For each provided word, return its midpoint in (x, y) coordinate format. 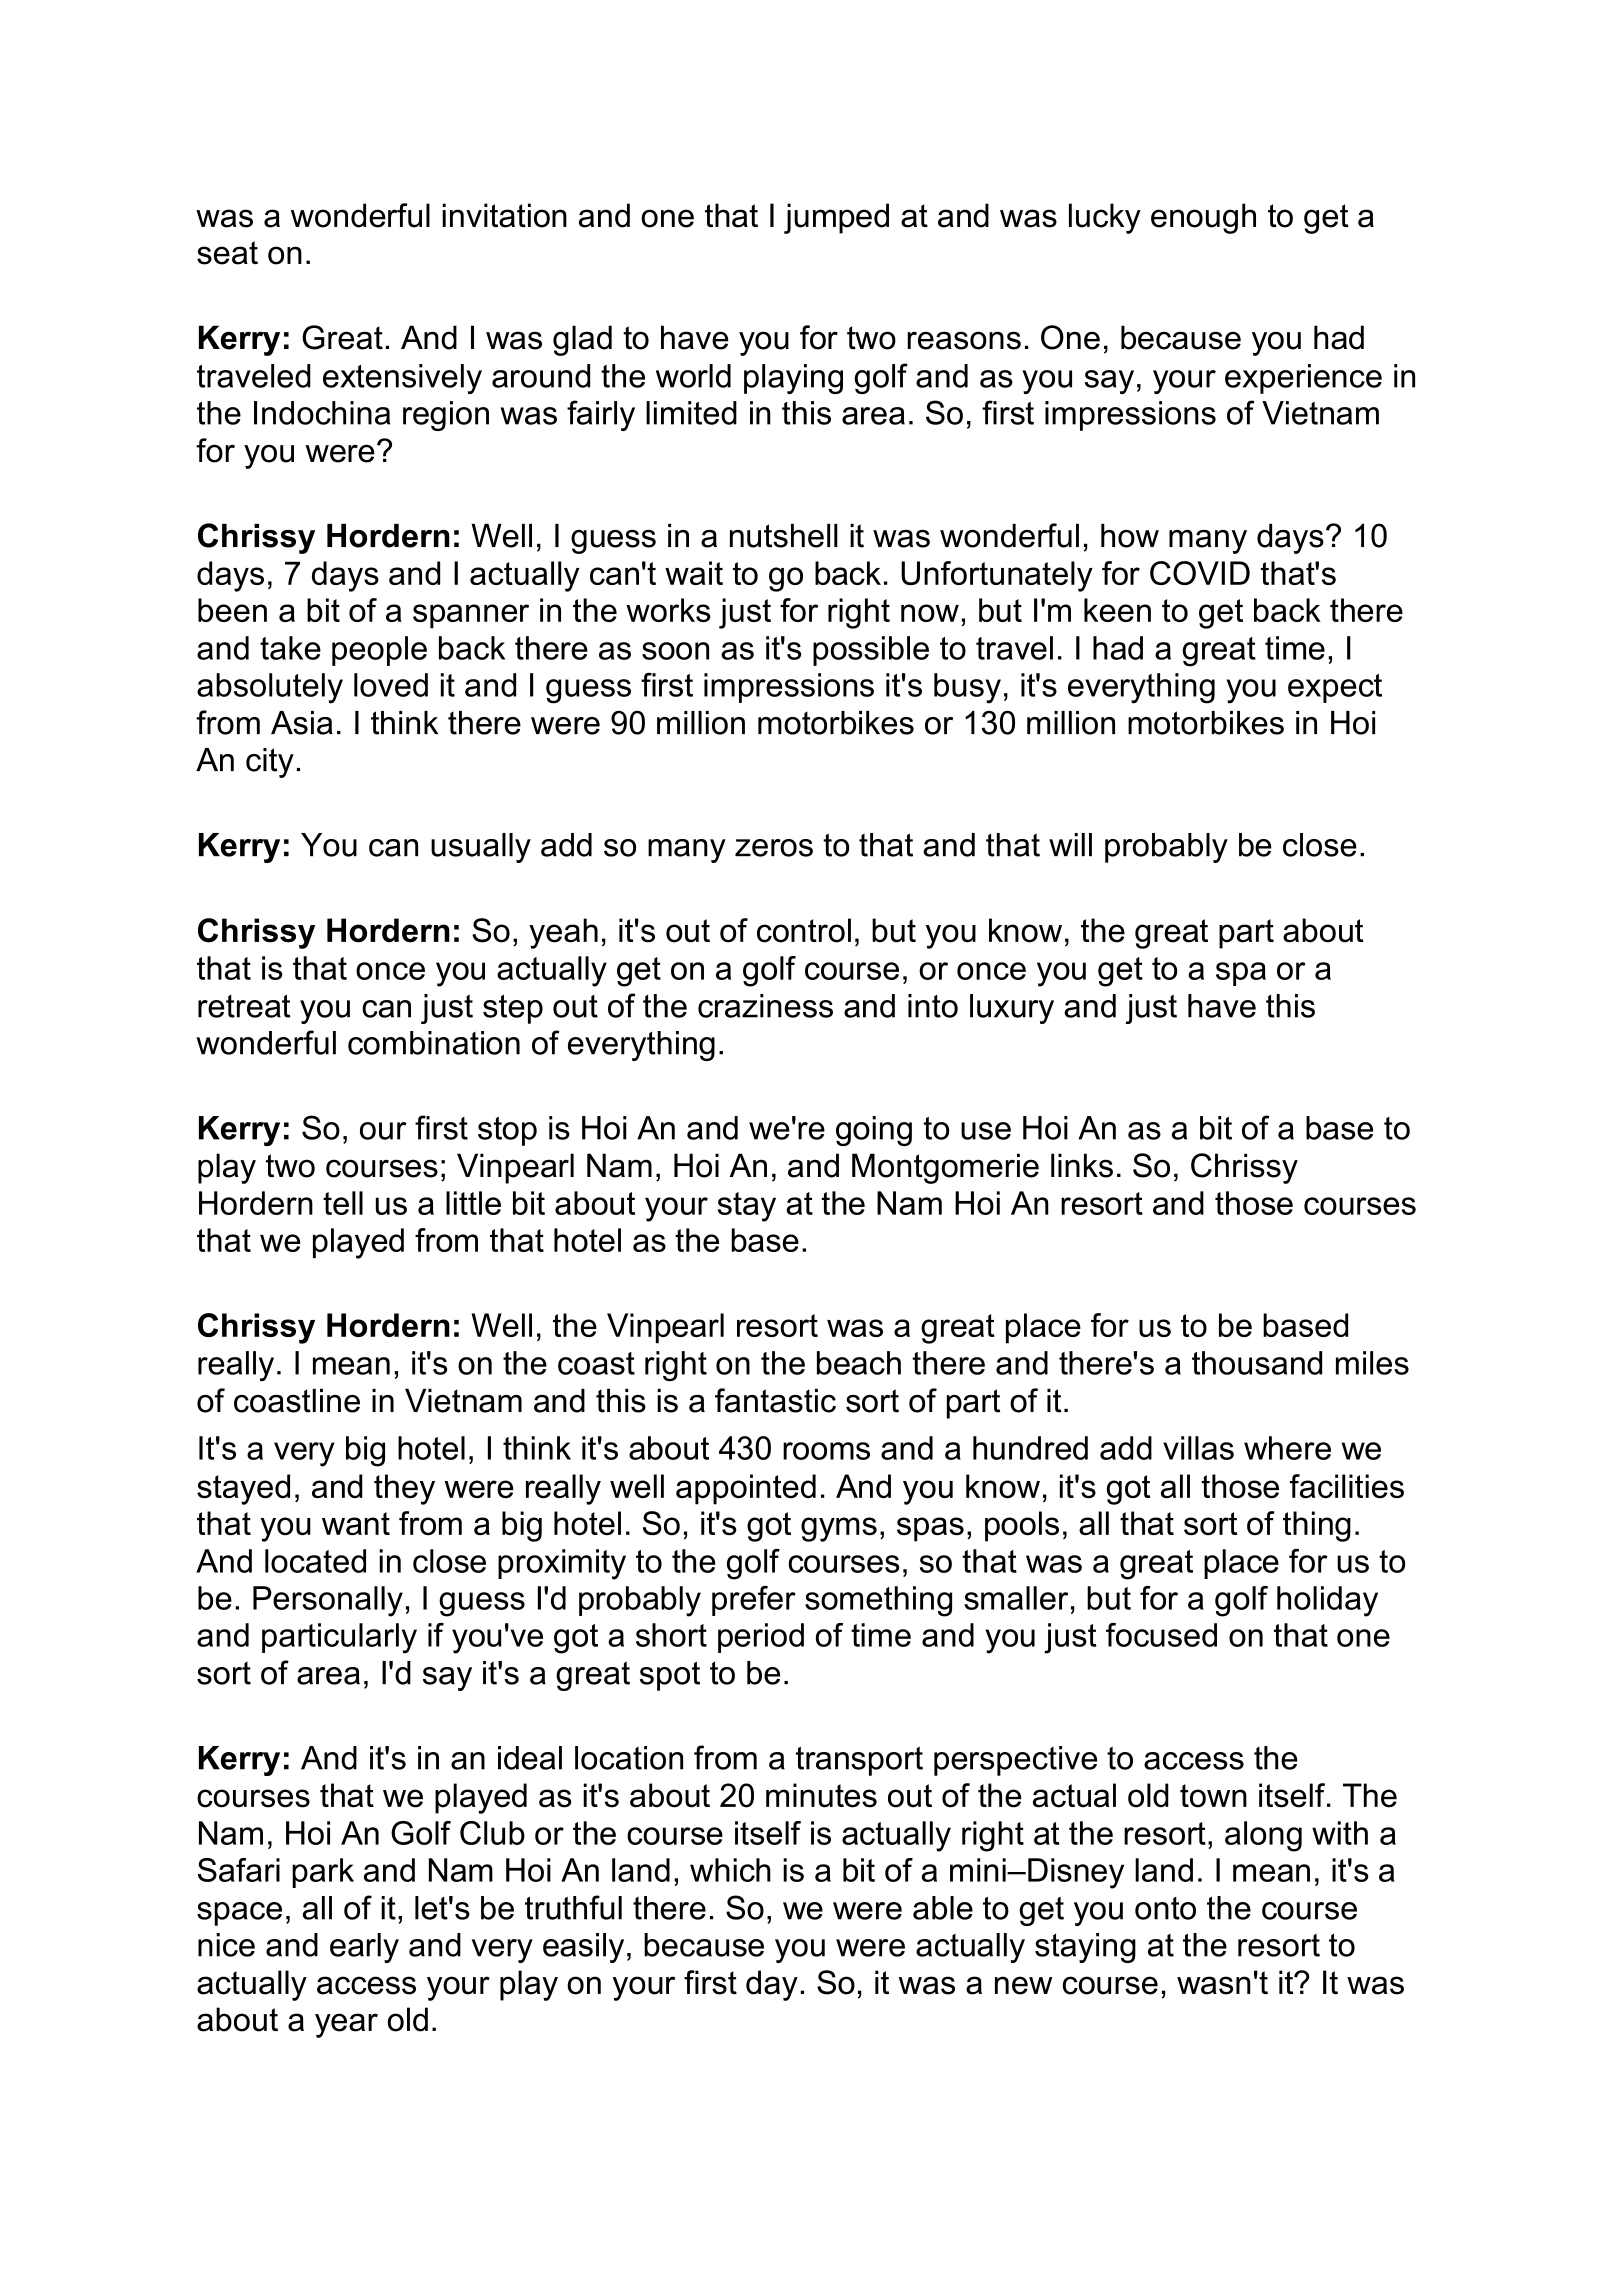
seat (227, 253)
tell (343, 1203)
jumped (836, 218)
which (730, 1870)
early (364, 1948)
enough (1203, 218)
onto (1165, 1908)
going (874, 1131)
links (1082, 1165)
